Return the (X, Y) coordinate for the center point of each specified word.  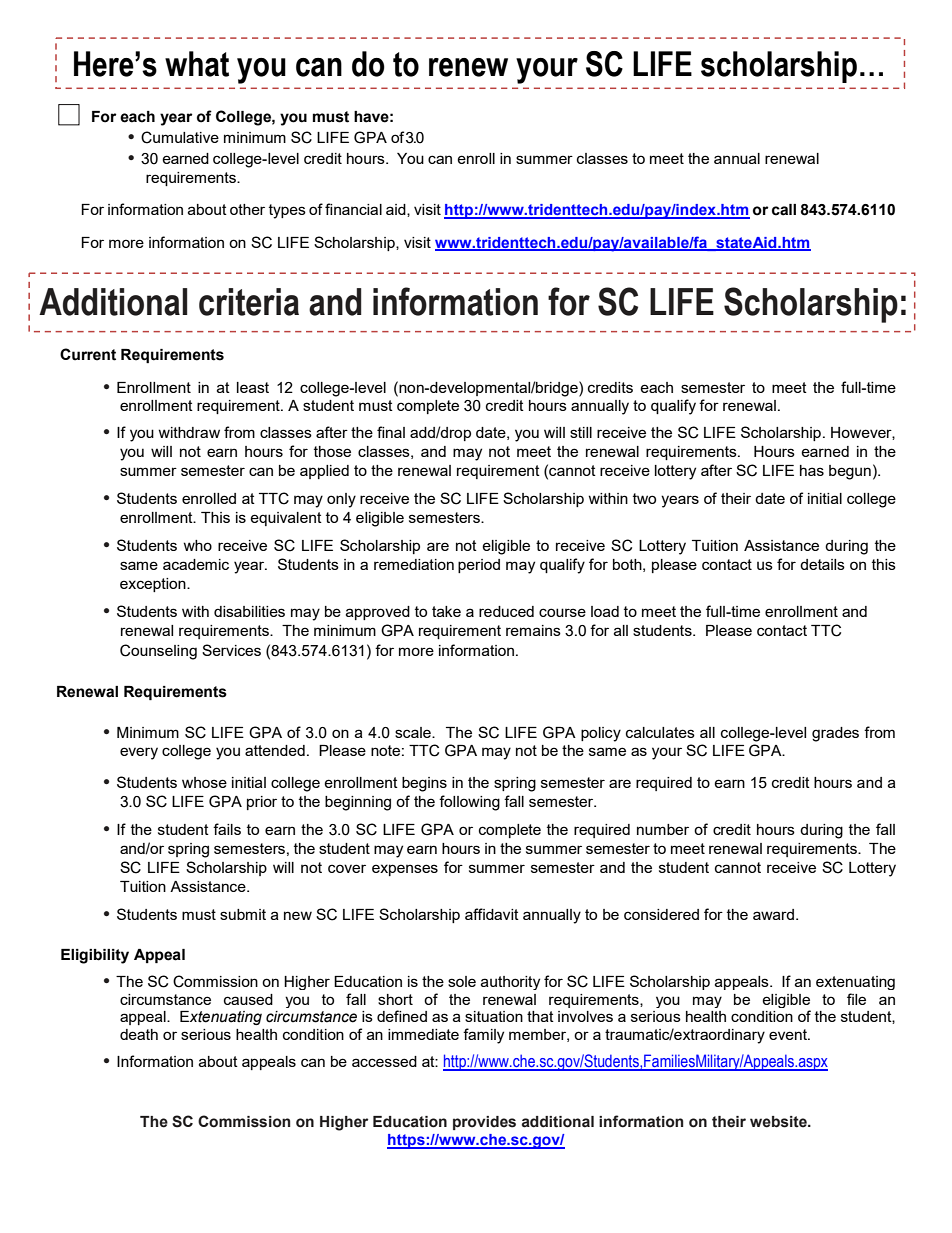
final (391, 432)
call (784, 210)
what (197, 64)
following (469, 803)
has (812, 470)
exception (154, 585)
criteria (249, 302)
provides (484, 1123)
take (446, 611)
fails (227, 829)
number (663, 829)
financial (353, 209)
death (139, 1034)
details (822, 564)
